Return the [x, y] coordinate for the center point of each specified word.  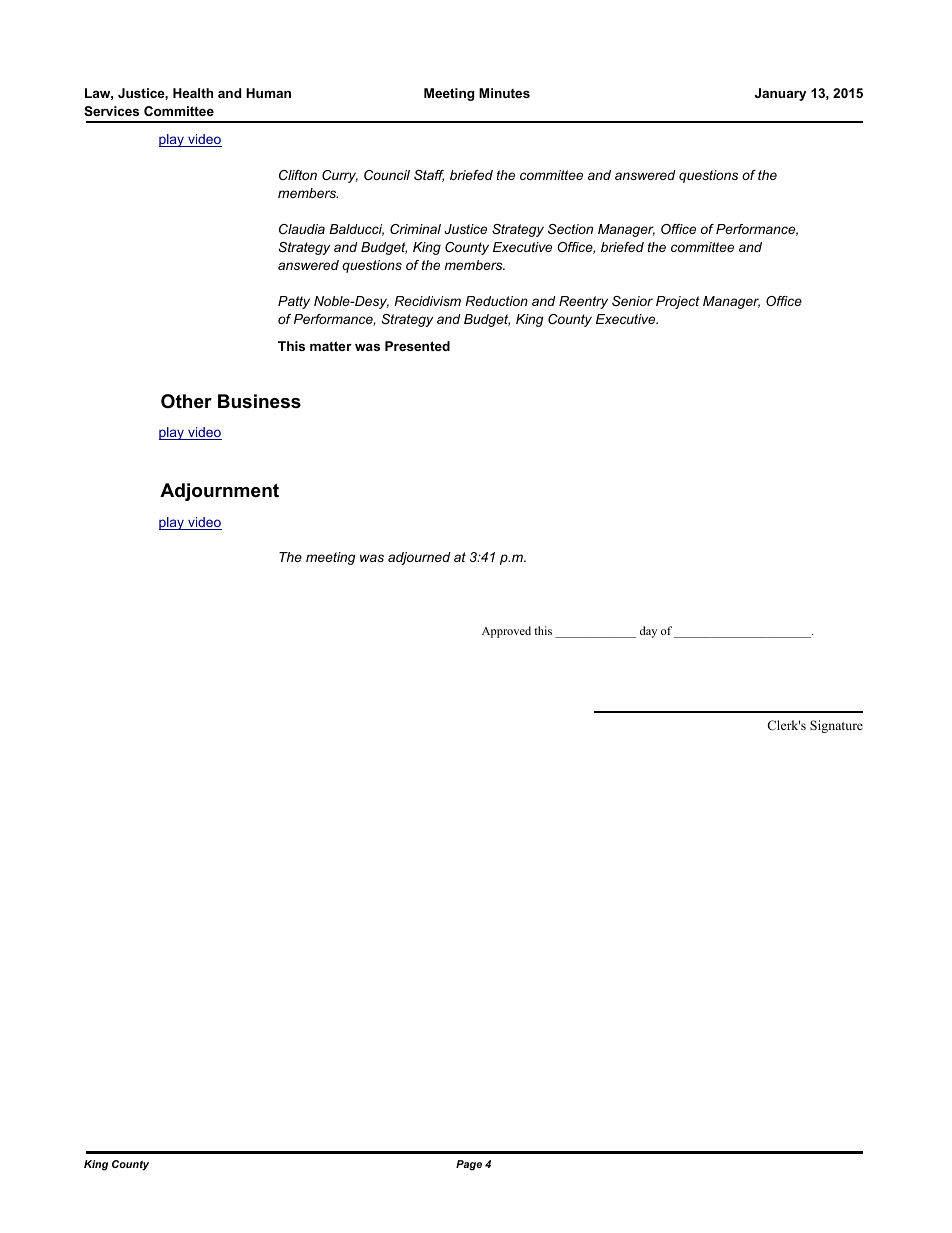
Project [678, 302]
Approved [506, 632]
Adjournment [219, 492]
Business [259, 401]
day [648, 632]
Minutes [504, 93]
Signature [836, 726]
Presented [417, 346]
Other [186, 401]
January [780, 94]
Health [193, 93]
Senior [632, 301]
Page [469, 1165]
